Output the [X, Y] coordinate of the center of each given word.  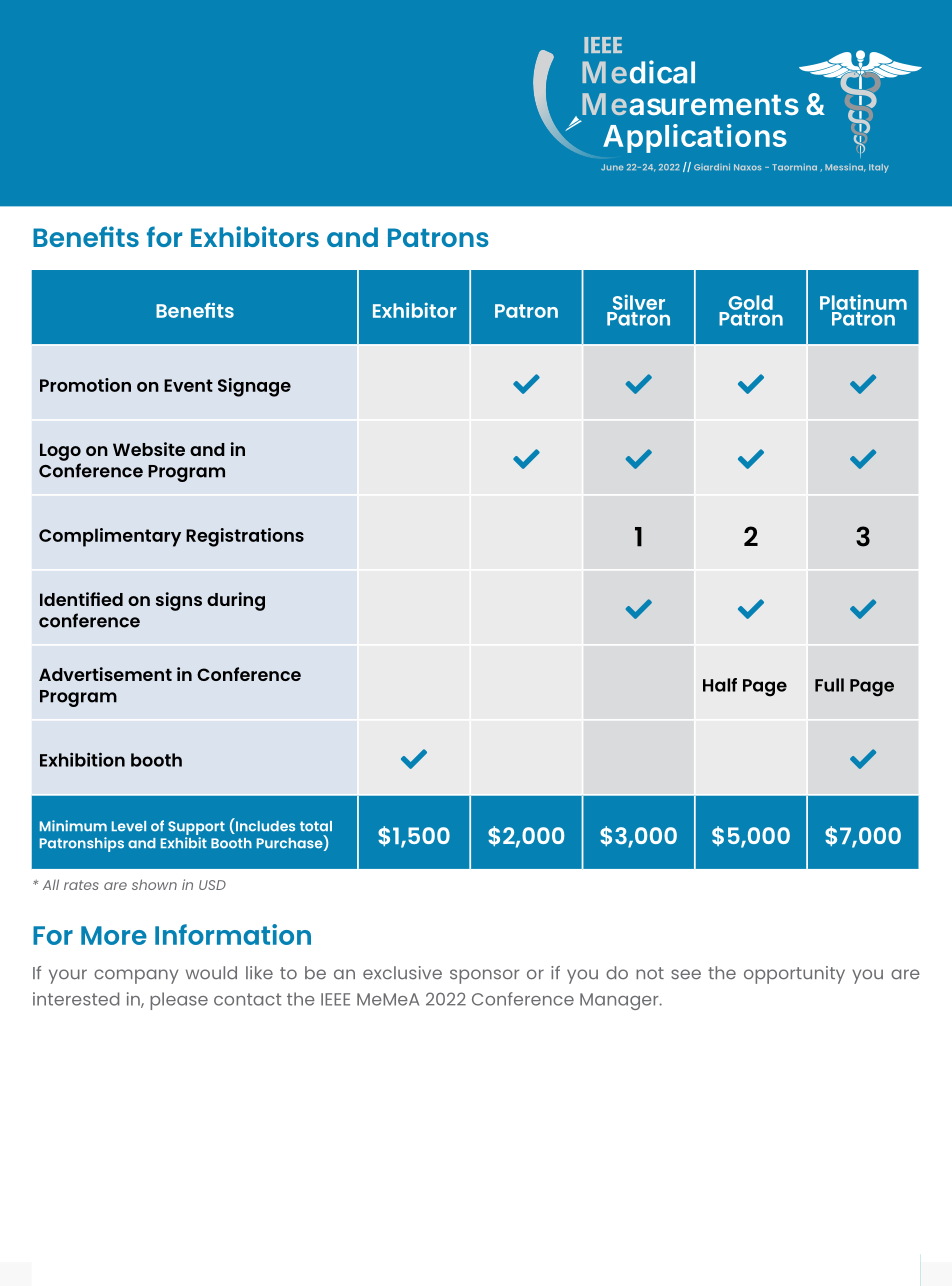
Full [829, 685]
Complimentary [110, 537]
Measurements [690, 104]
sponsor [484, 976]
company [136, 976]
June [612, 167]
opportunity [794, 975]
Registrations [245, 537]
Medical [638, 72]
